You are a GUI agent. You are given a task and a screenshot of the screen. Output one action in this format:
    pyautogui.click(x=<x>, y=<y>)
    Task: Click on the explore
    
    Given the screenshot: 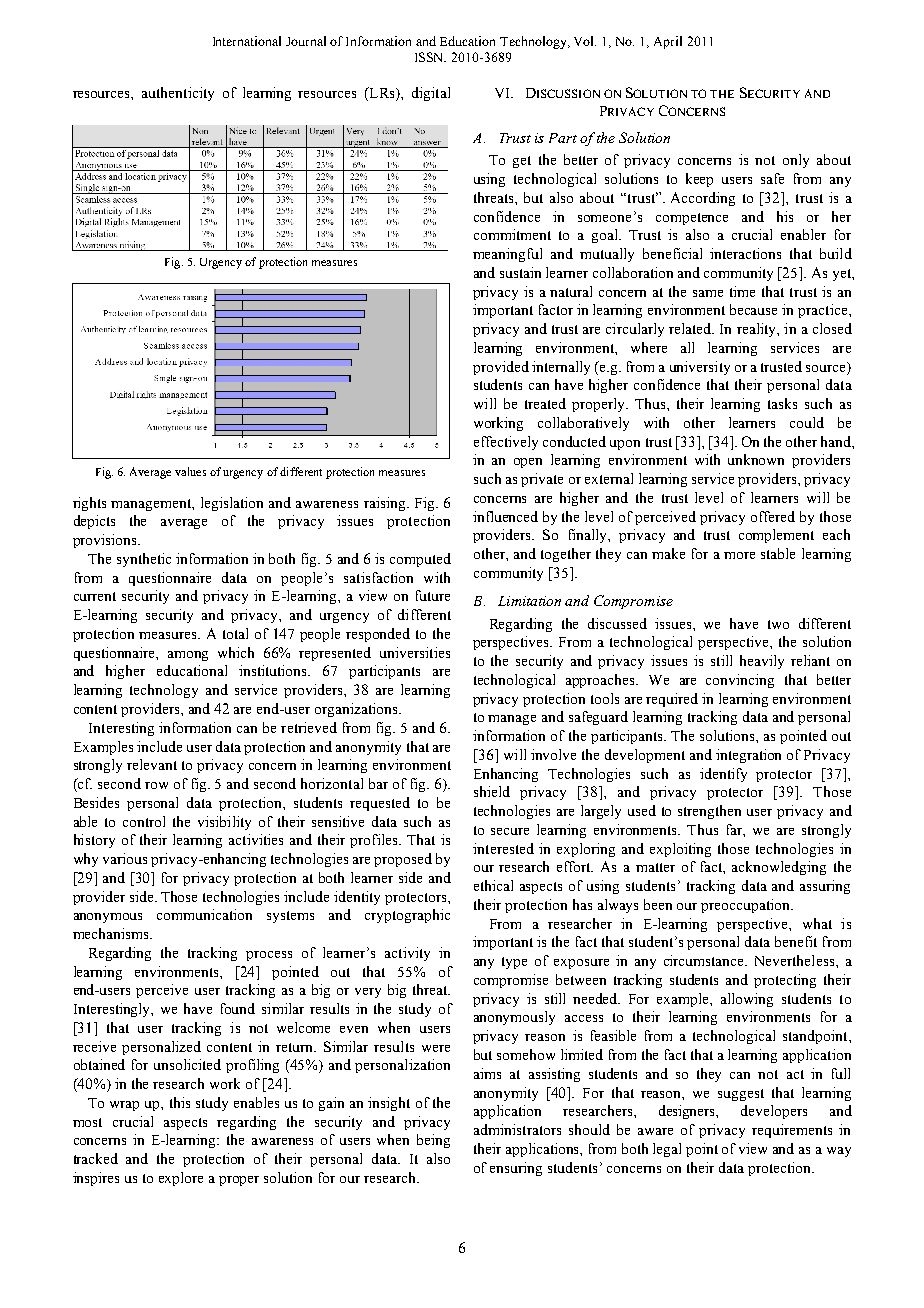 What is the action you would take?
    pyautogui.click(x=181, y=1179)
